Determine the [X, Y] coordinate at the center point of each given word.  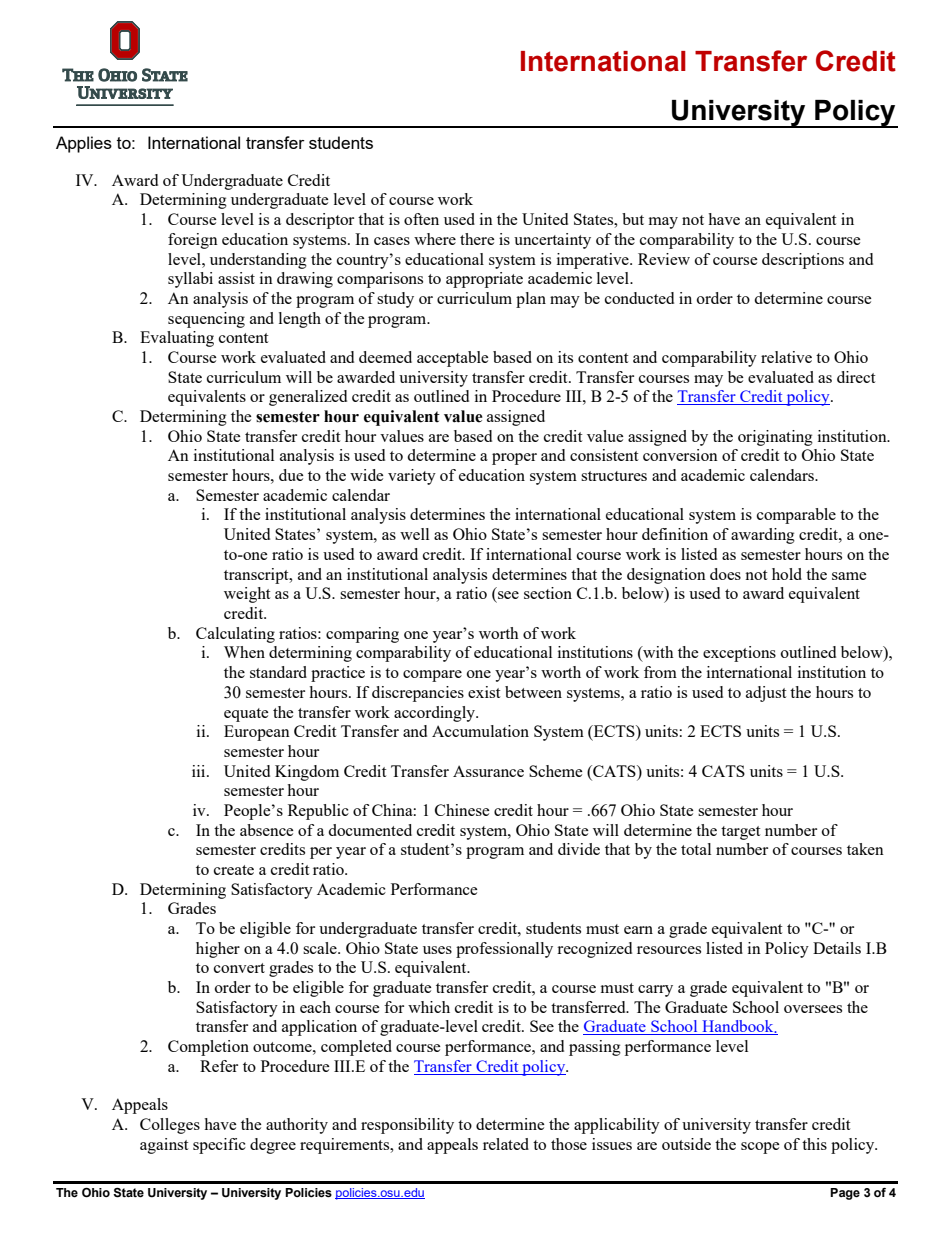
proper [514, 459]
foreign [193, 241]
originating [775, 438]
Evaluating [177, 339]
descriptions [803, 261]
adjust [766, 694]
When [244, 652]
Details [837, 948]
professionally [504, 950]
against [164, 1146]
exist [484, 692]
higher [218, 950]
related [506, 1144]
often [421, 219]
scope [760, 1148]
